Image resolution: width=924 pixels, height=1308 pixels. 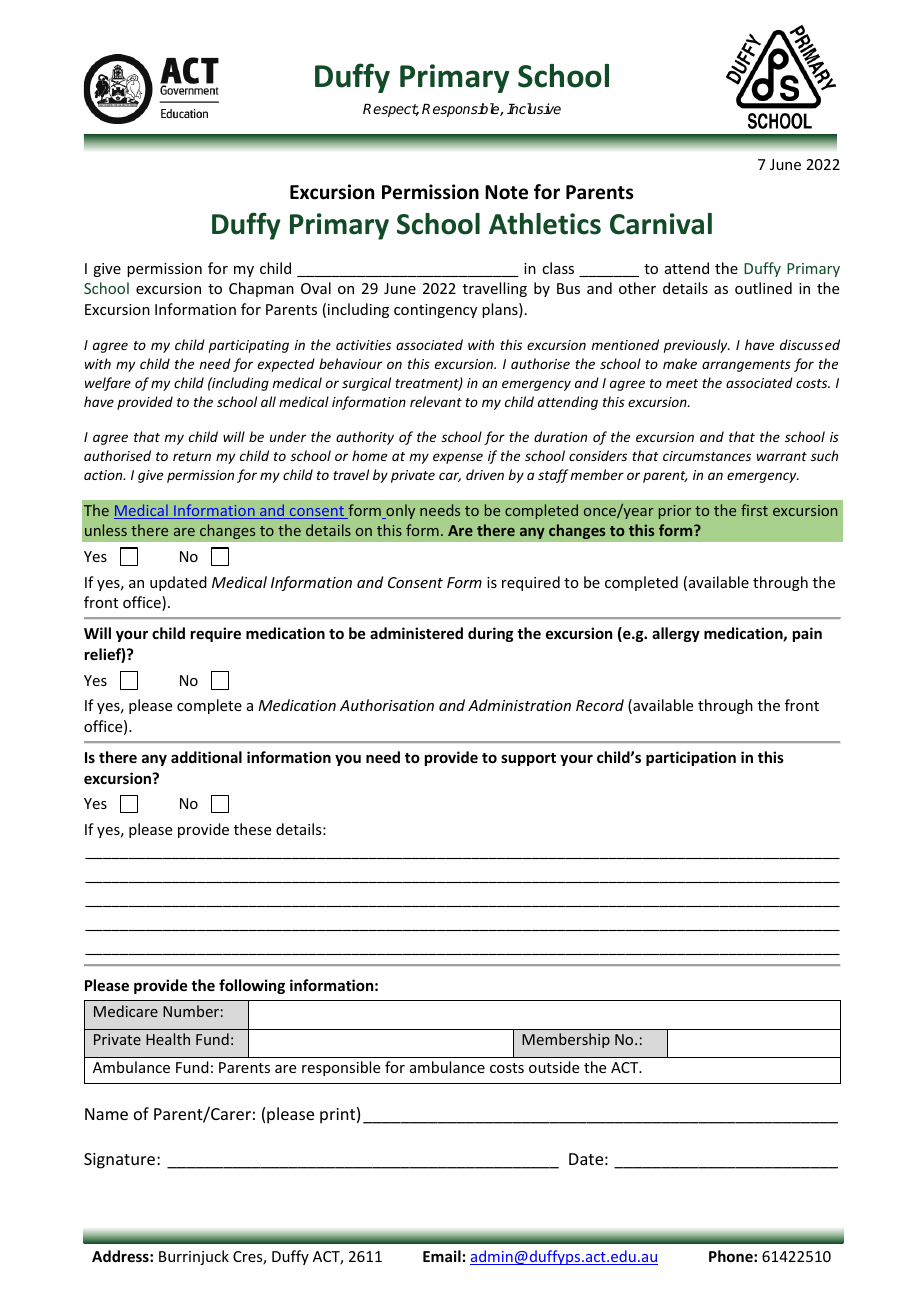 What do you see at coordinates (261, 289) in the screenshot?
I see `Chapman` at bounding box center [261, 289].
